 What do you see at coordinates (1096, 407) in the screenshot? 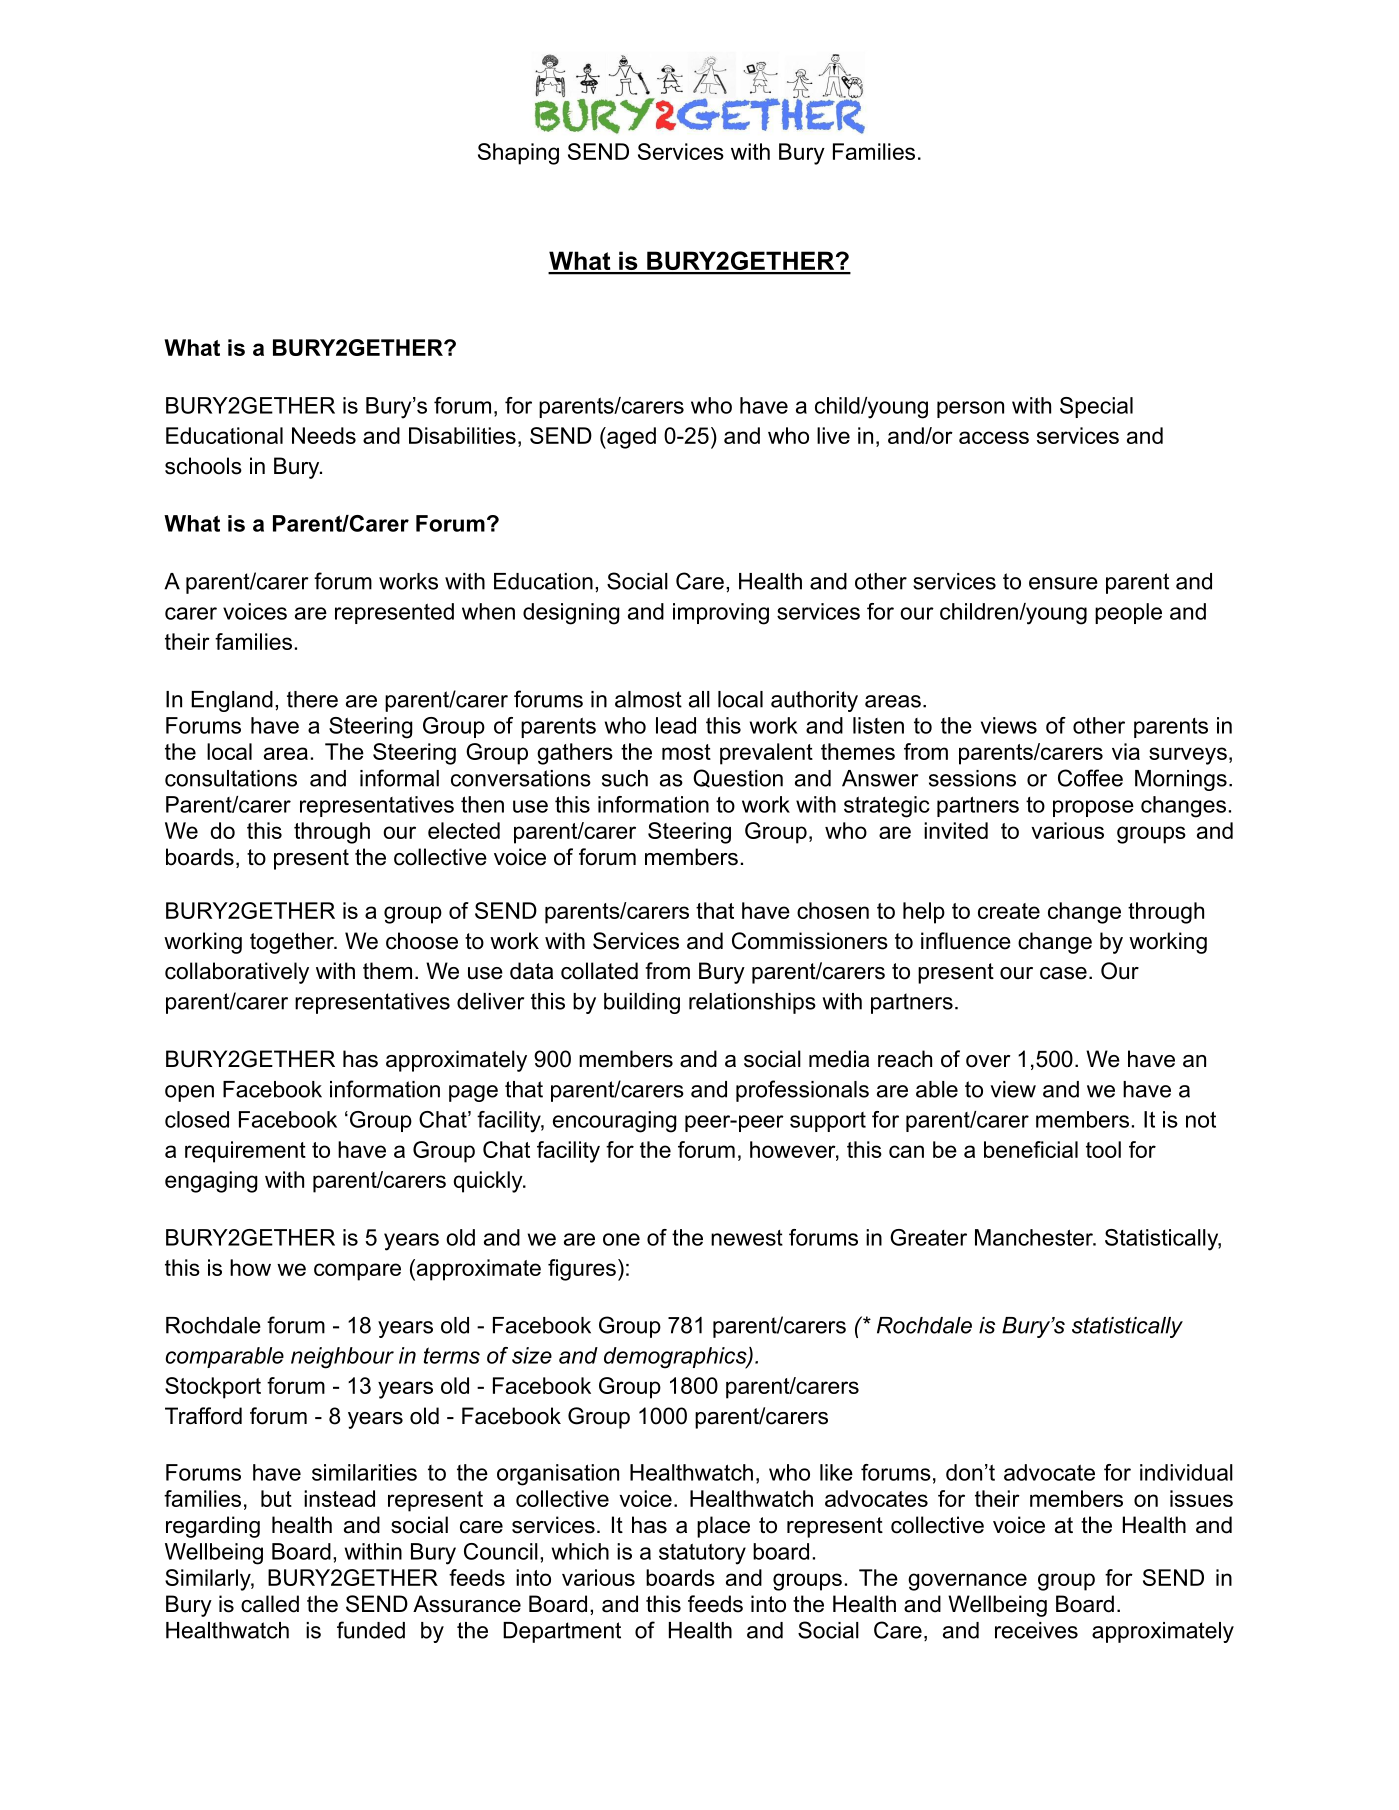
I see `Special` at bounding box center [1096, 407].
